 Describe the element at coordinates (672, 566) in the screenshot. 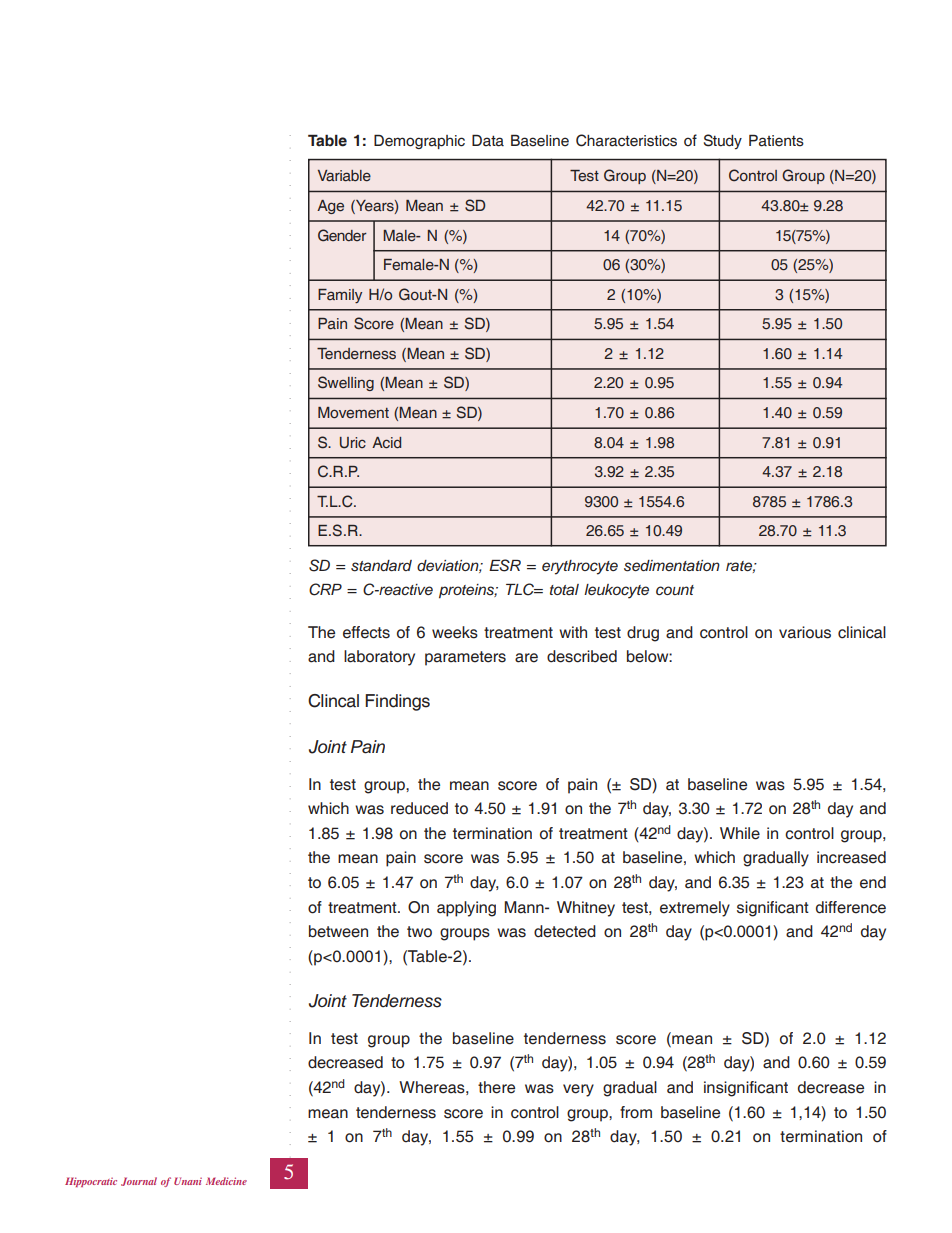

I see `sedimentation` at that location.
